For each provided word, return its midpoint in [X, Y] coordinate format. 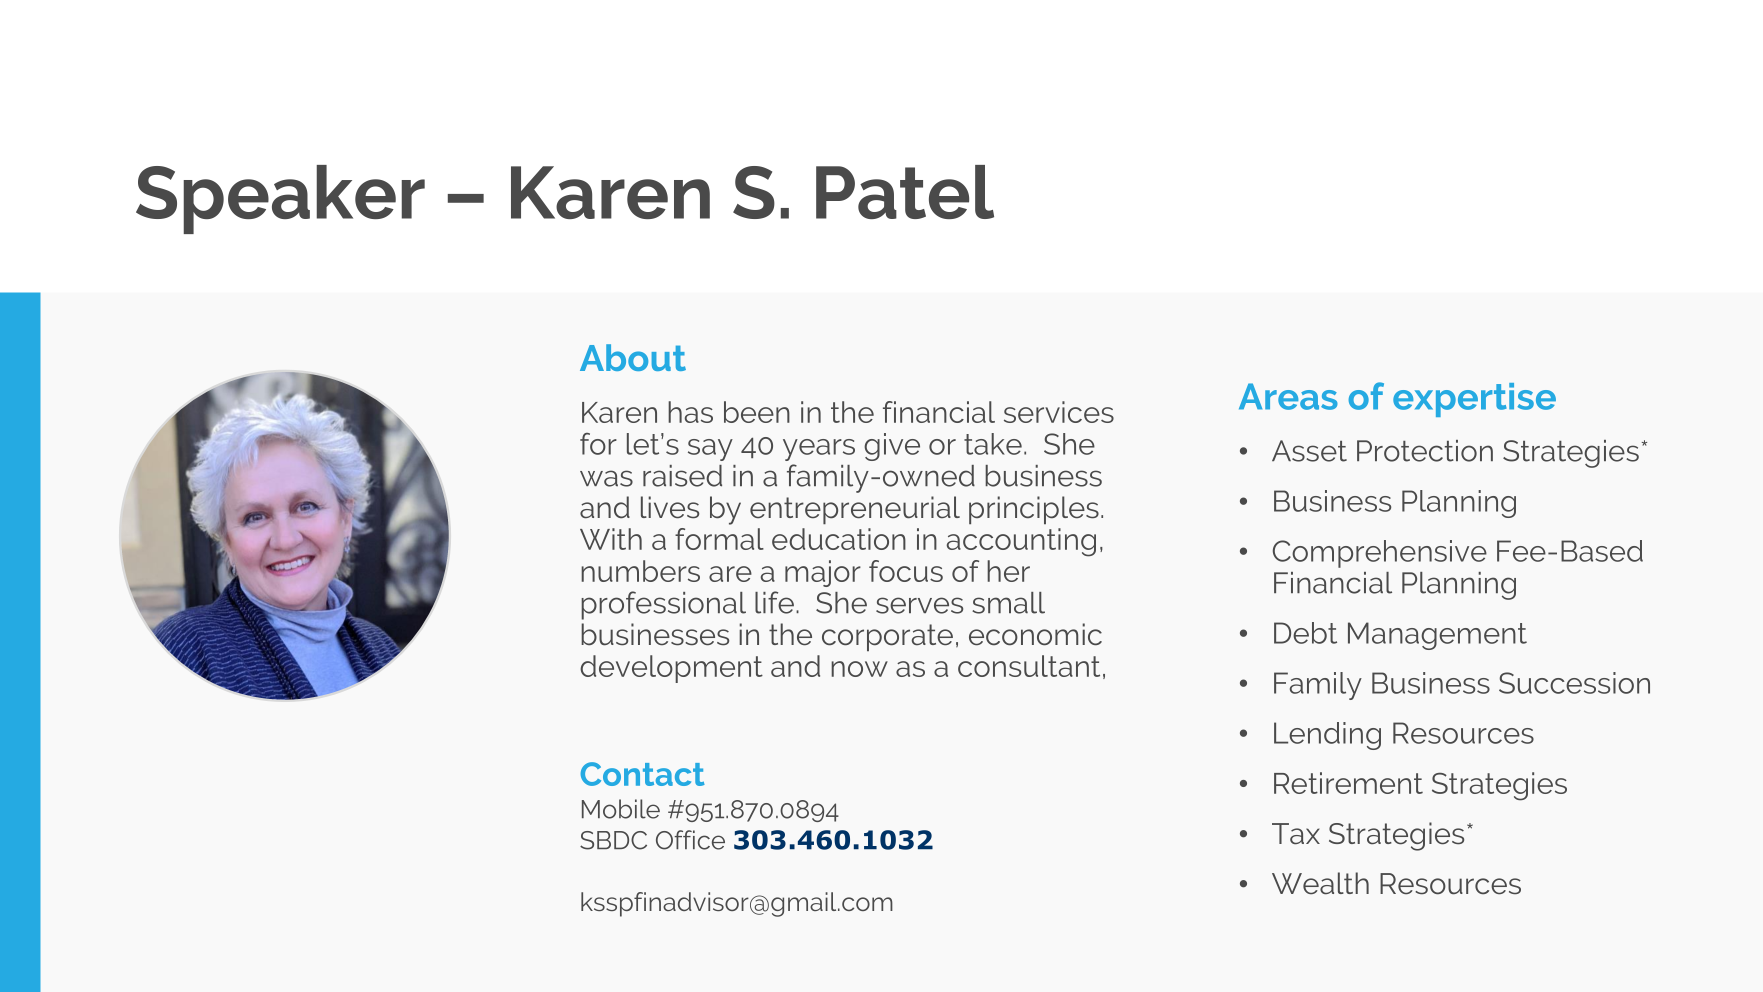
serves [919, 605]
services [1059, 412]
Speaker [280, 199]
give [892, 447]
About [633, 357]
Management [1437, 636]
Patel [905, 192]
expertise [1474, 400]
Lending [1327, 736]
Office [690, 840]
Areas [1288, 396]
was [606, 478]
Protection [1425, 451]
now [859, 669]
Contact [642, 774]
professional [663, 605]
